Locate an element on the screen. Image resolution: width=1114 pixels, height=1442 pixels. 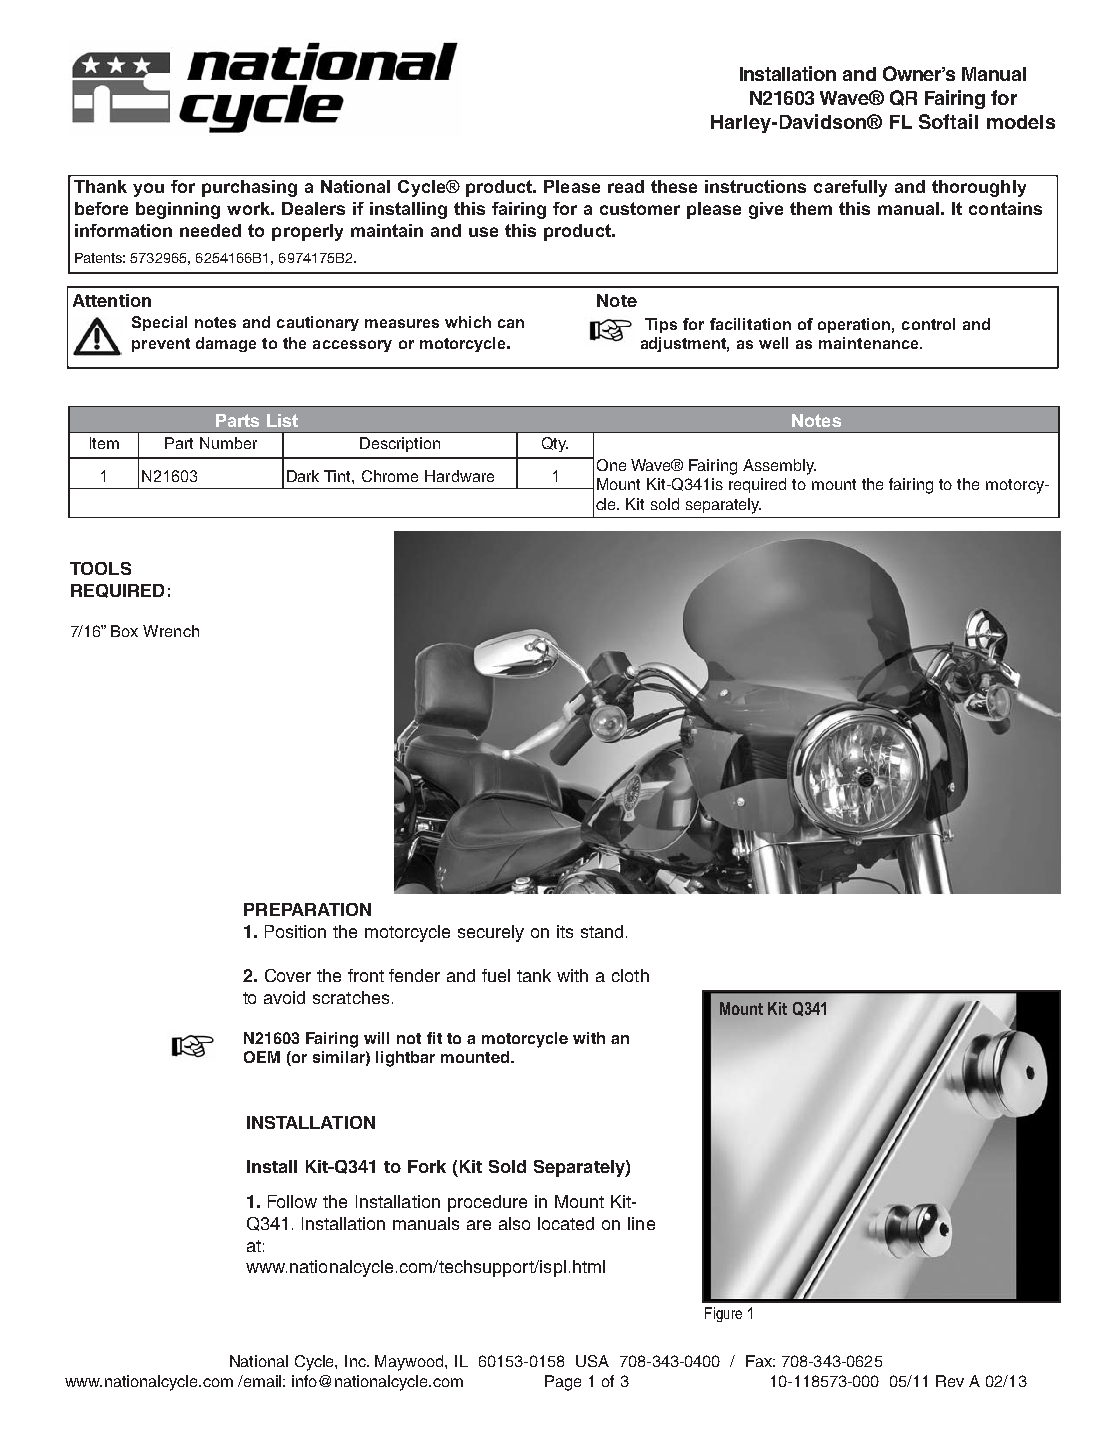
Box is located at coordinates (124, 631).
